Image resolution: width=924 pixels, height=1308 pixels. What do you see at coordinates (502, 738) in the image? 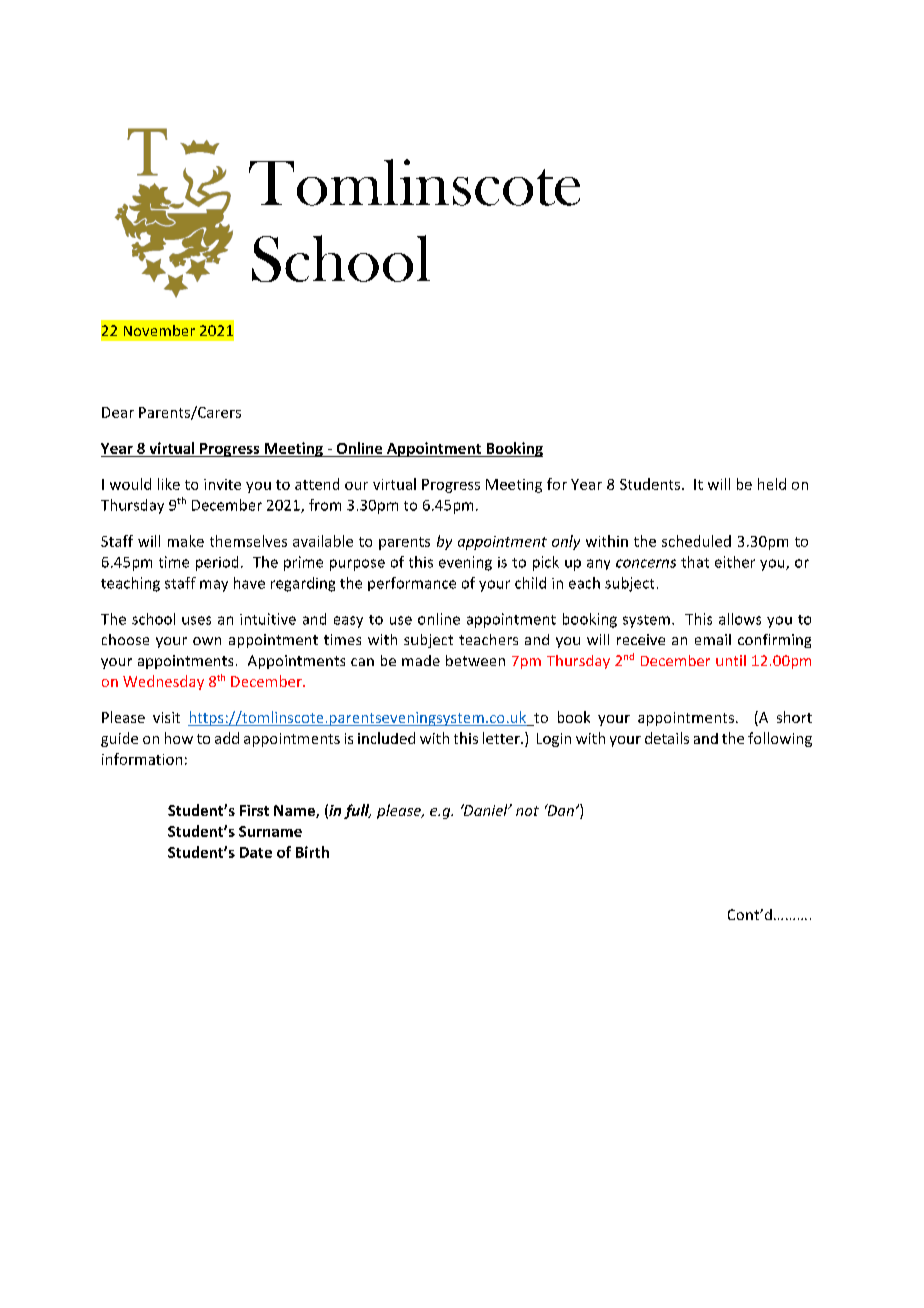
I see `letter` at bounding box center [502, 738].
